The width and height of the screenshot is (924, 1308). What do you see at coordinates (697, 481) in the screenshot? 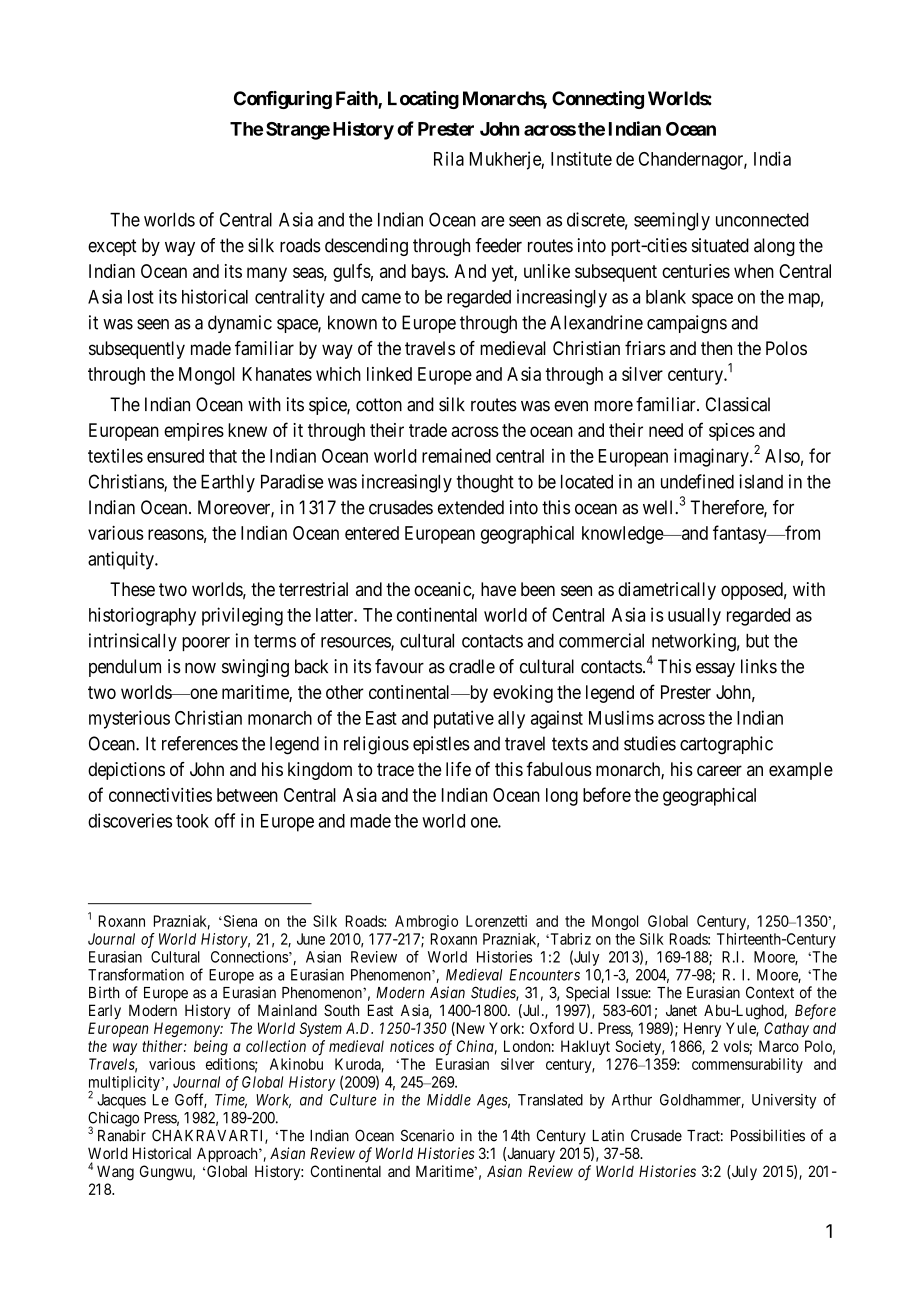
I see `undefined` at bounding box center [697, 481].
